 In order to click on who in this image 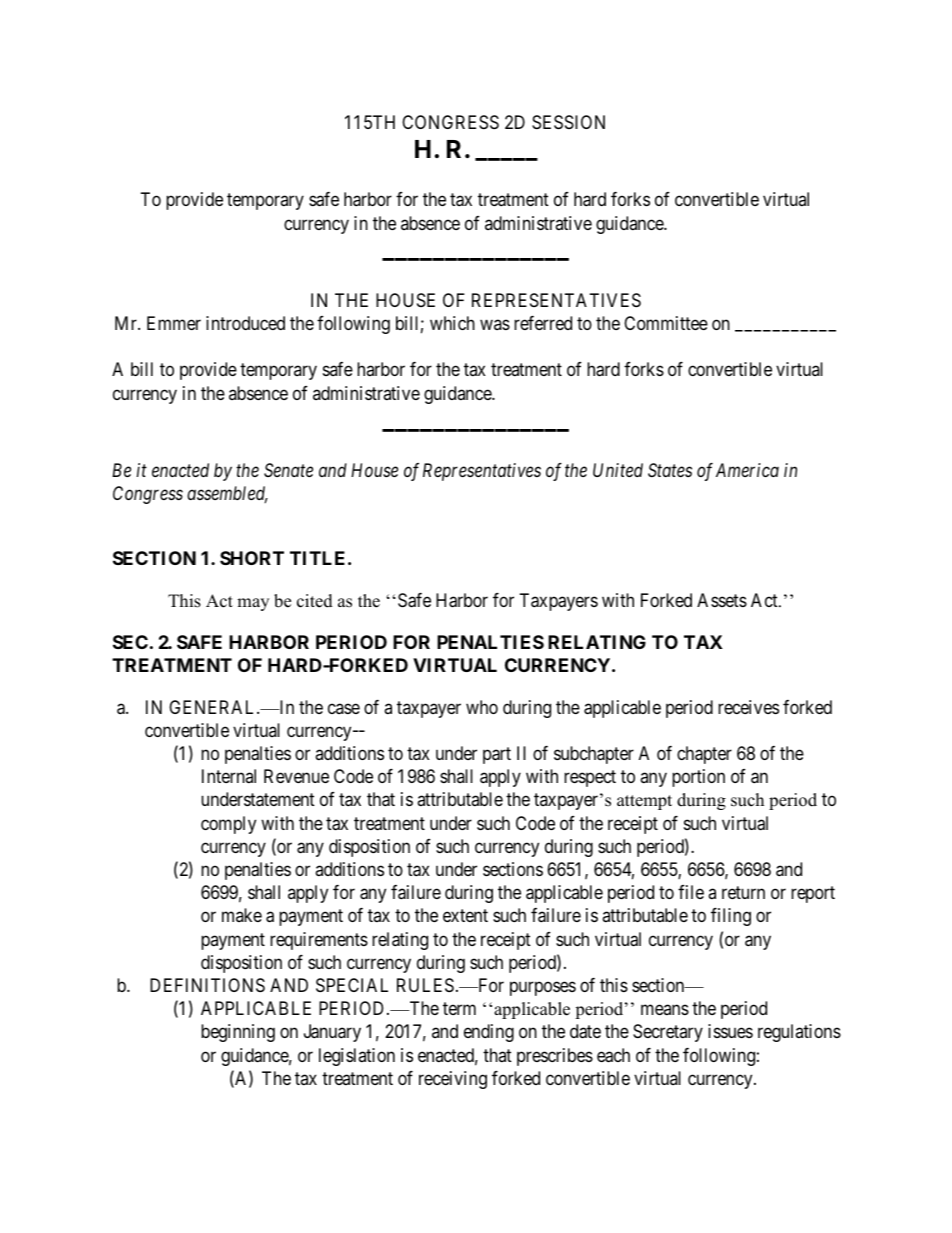, I will do `click(482, 707)`.
